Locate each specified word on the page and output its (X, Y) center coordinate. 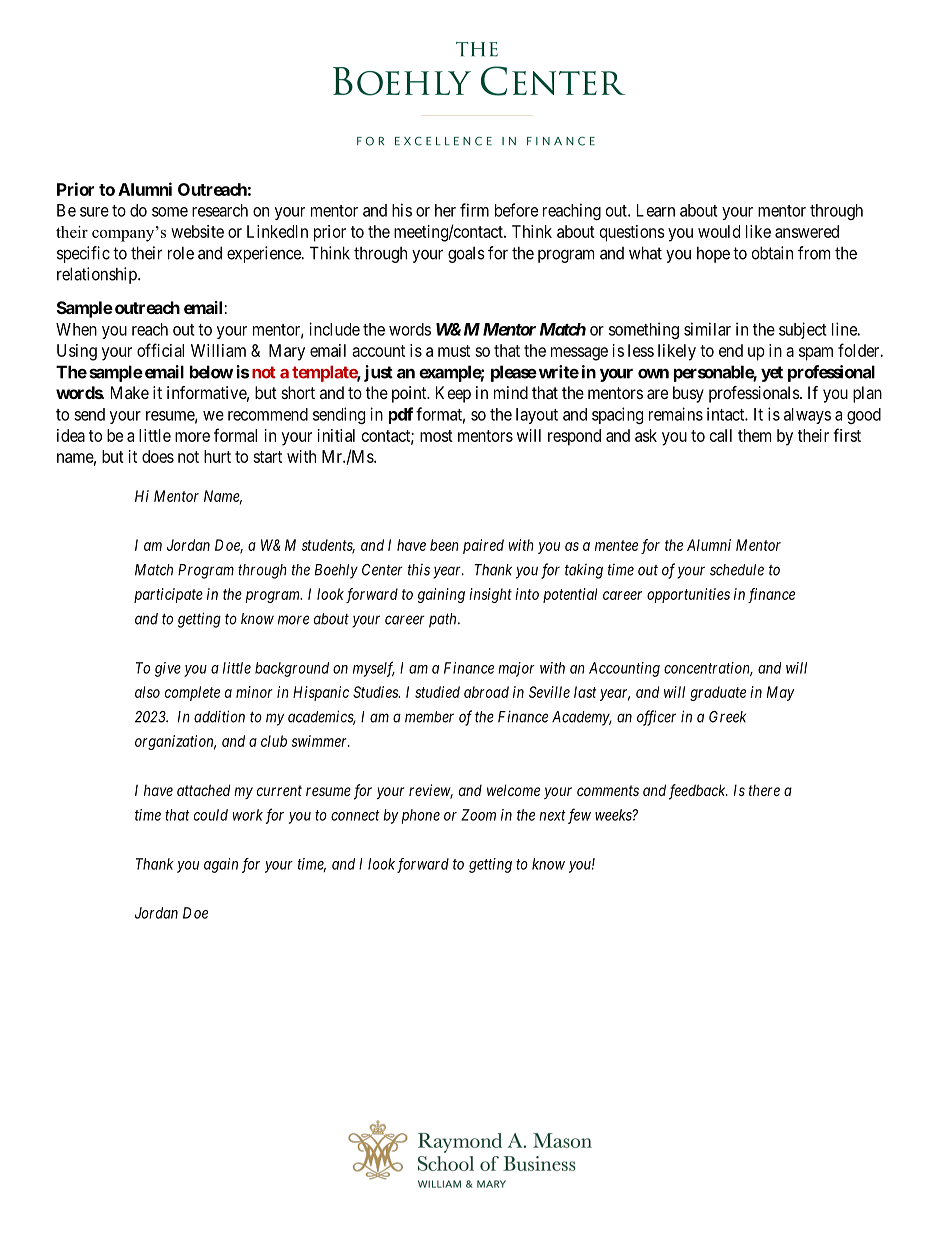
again (221, 865)
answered (807, 231)
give (168, 669)
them (754, 435)
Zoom (478, 815)
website (197, 231)
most (436, 436)
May (780, 693)
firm (474, 210)
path (444, 620)
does (158, 456)
